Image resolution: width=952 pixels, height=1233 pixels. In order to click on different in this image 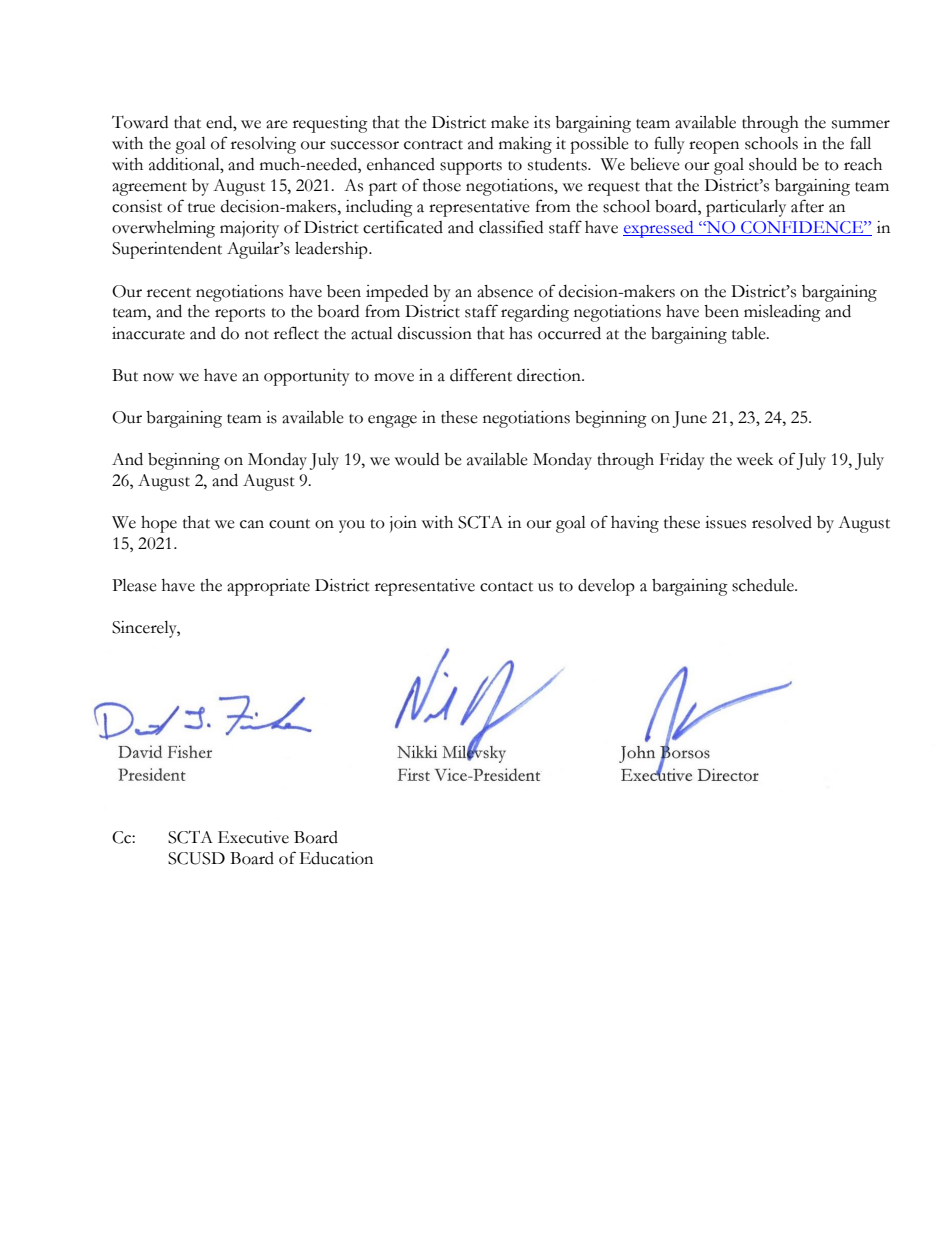, I will do `click(481, 375)`.
